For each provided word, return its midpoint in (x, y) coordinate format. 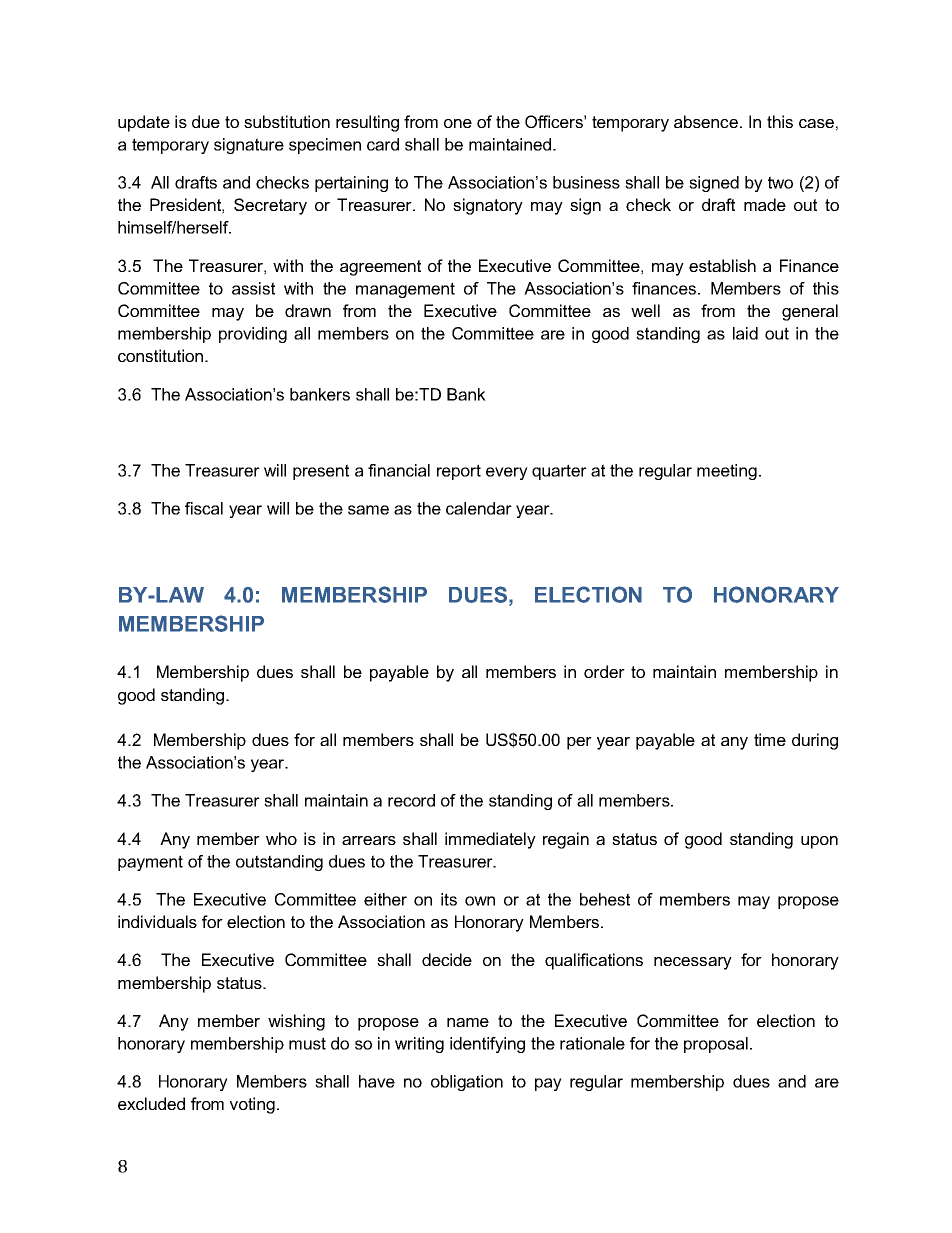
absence (706, 121)
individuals (157, 921)
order (604, 671)
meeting (727, 472)
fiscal (204, 508)
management (405, 290)
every (507, 473)
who (281, 838)
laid (745, 333)
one (458, 123)
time (770, 739)
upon (819, 842)
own (480, 901)
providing (253, 335)
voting (252, 1105)
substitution (287, 121)
